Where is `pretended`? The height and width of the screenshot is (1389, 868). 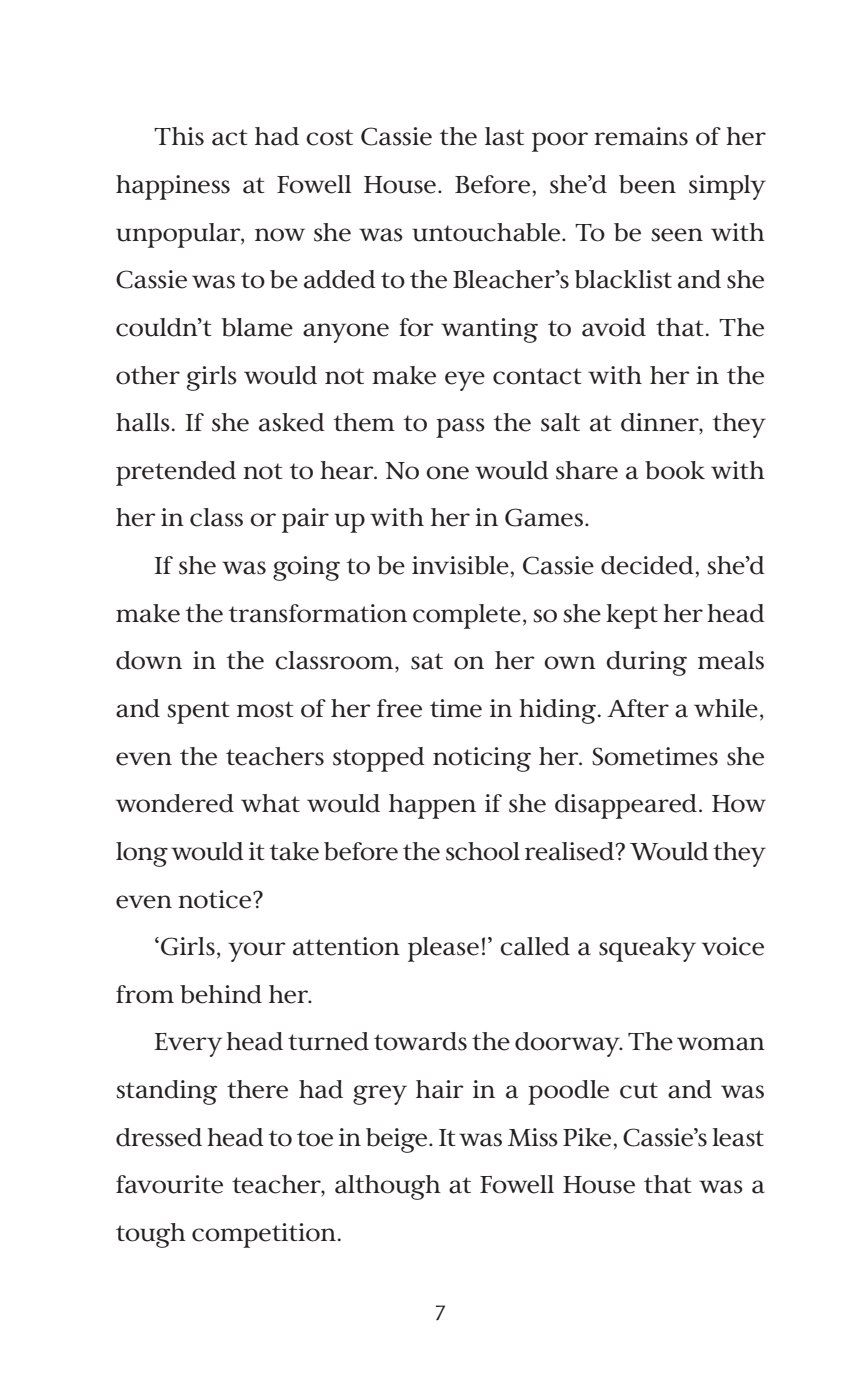 pretended is located at coordinates (176, 473).
